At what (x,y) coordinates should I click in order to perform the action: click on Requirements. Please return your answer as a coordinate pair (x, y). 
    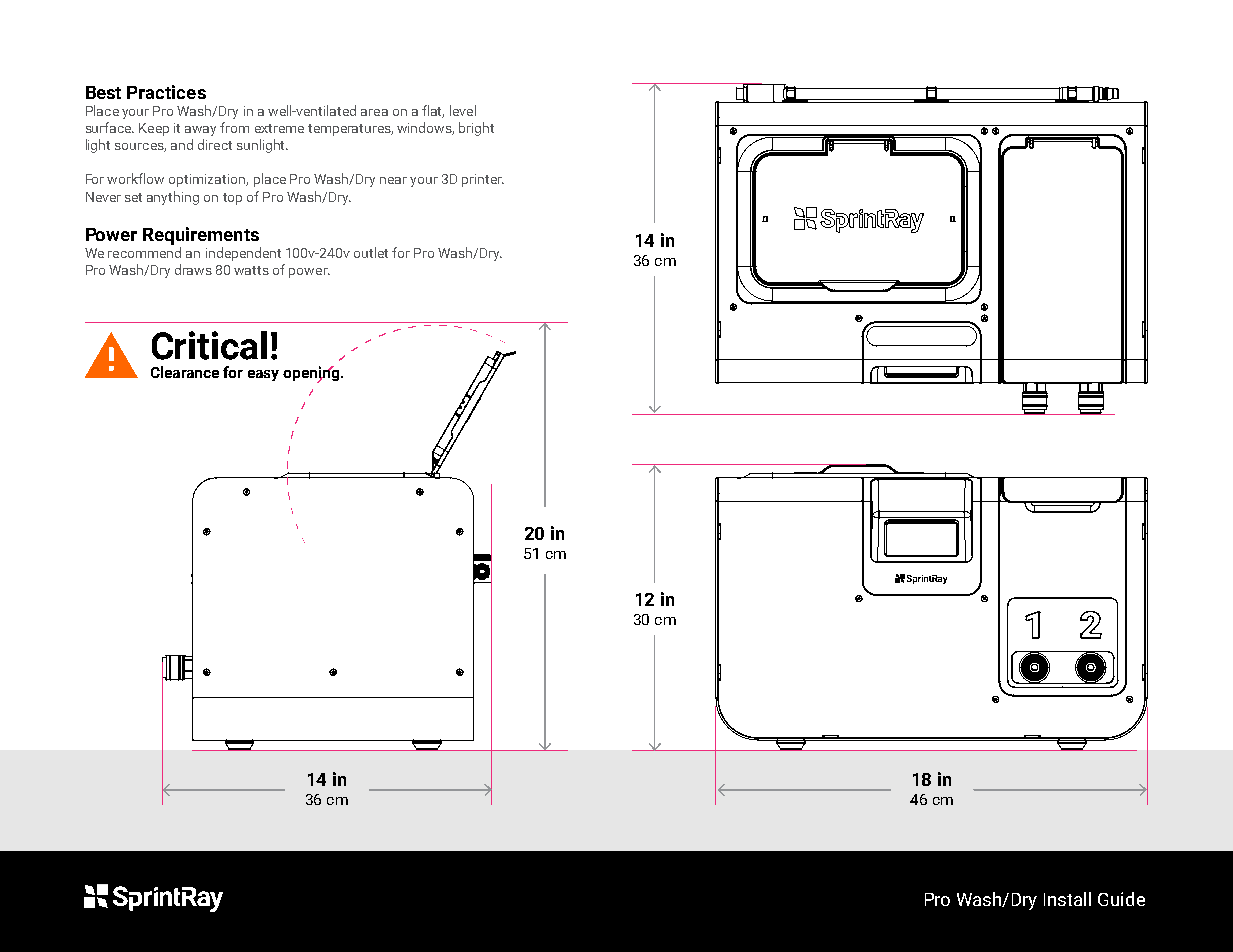
    Looking at the image, I should click on (201, 236).
